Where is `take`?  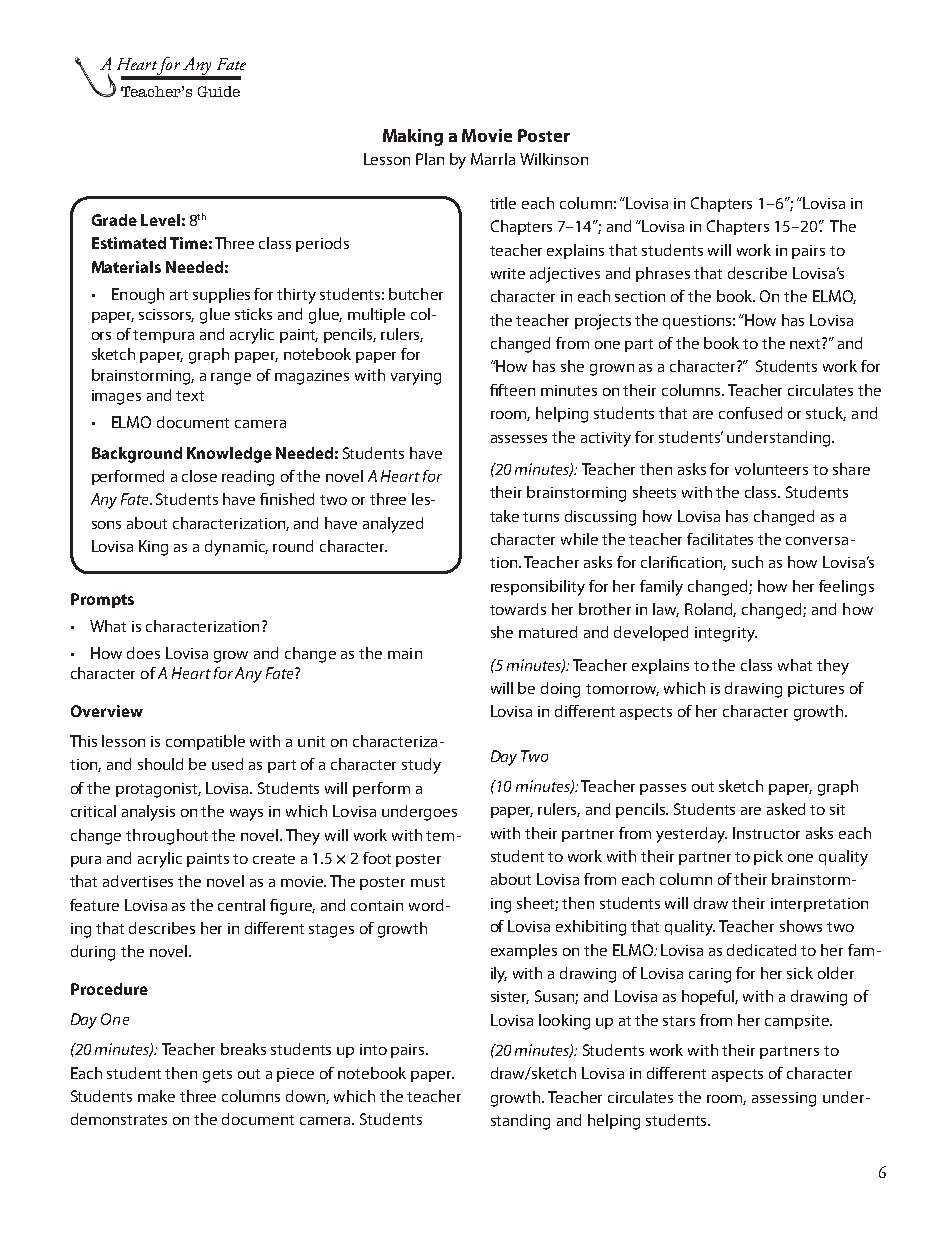 take is located at coordinates (504, 516).
